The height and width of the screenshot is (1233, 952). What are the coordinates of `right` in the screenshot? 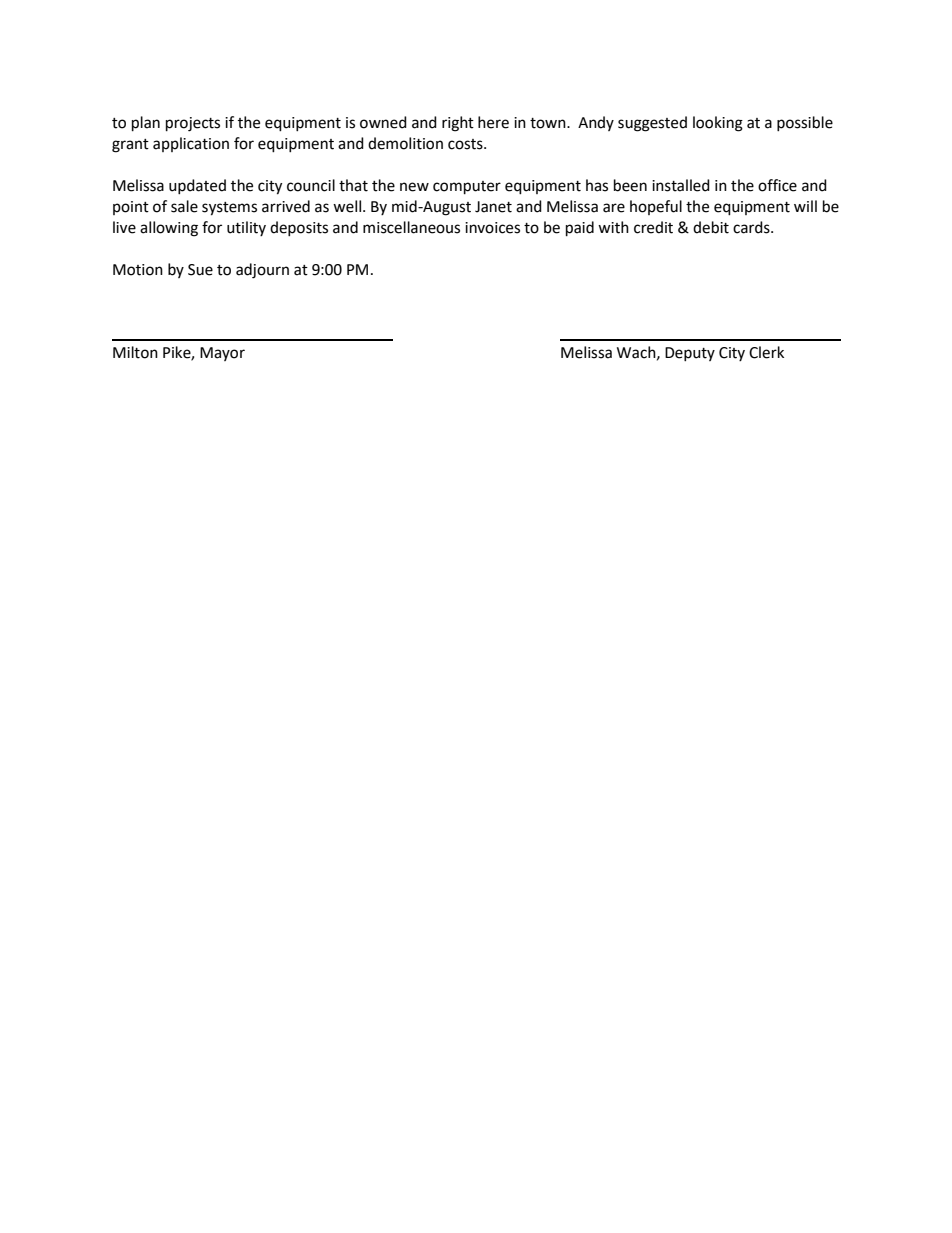 It's located at (458, 124).
